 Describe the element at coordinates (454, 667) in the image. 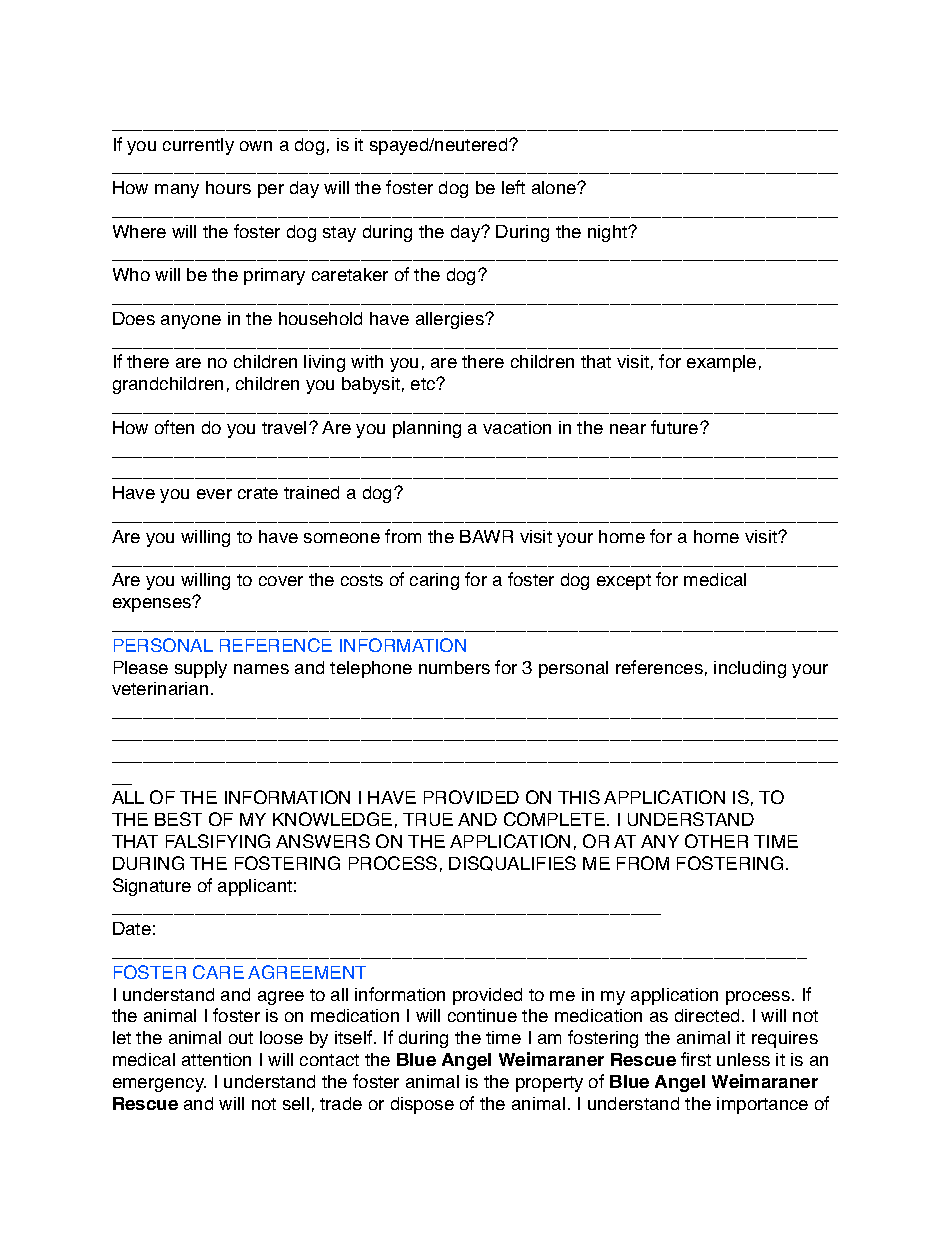

I see `numbers` at that location.
